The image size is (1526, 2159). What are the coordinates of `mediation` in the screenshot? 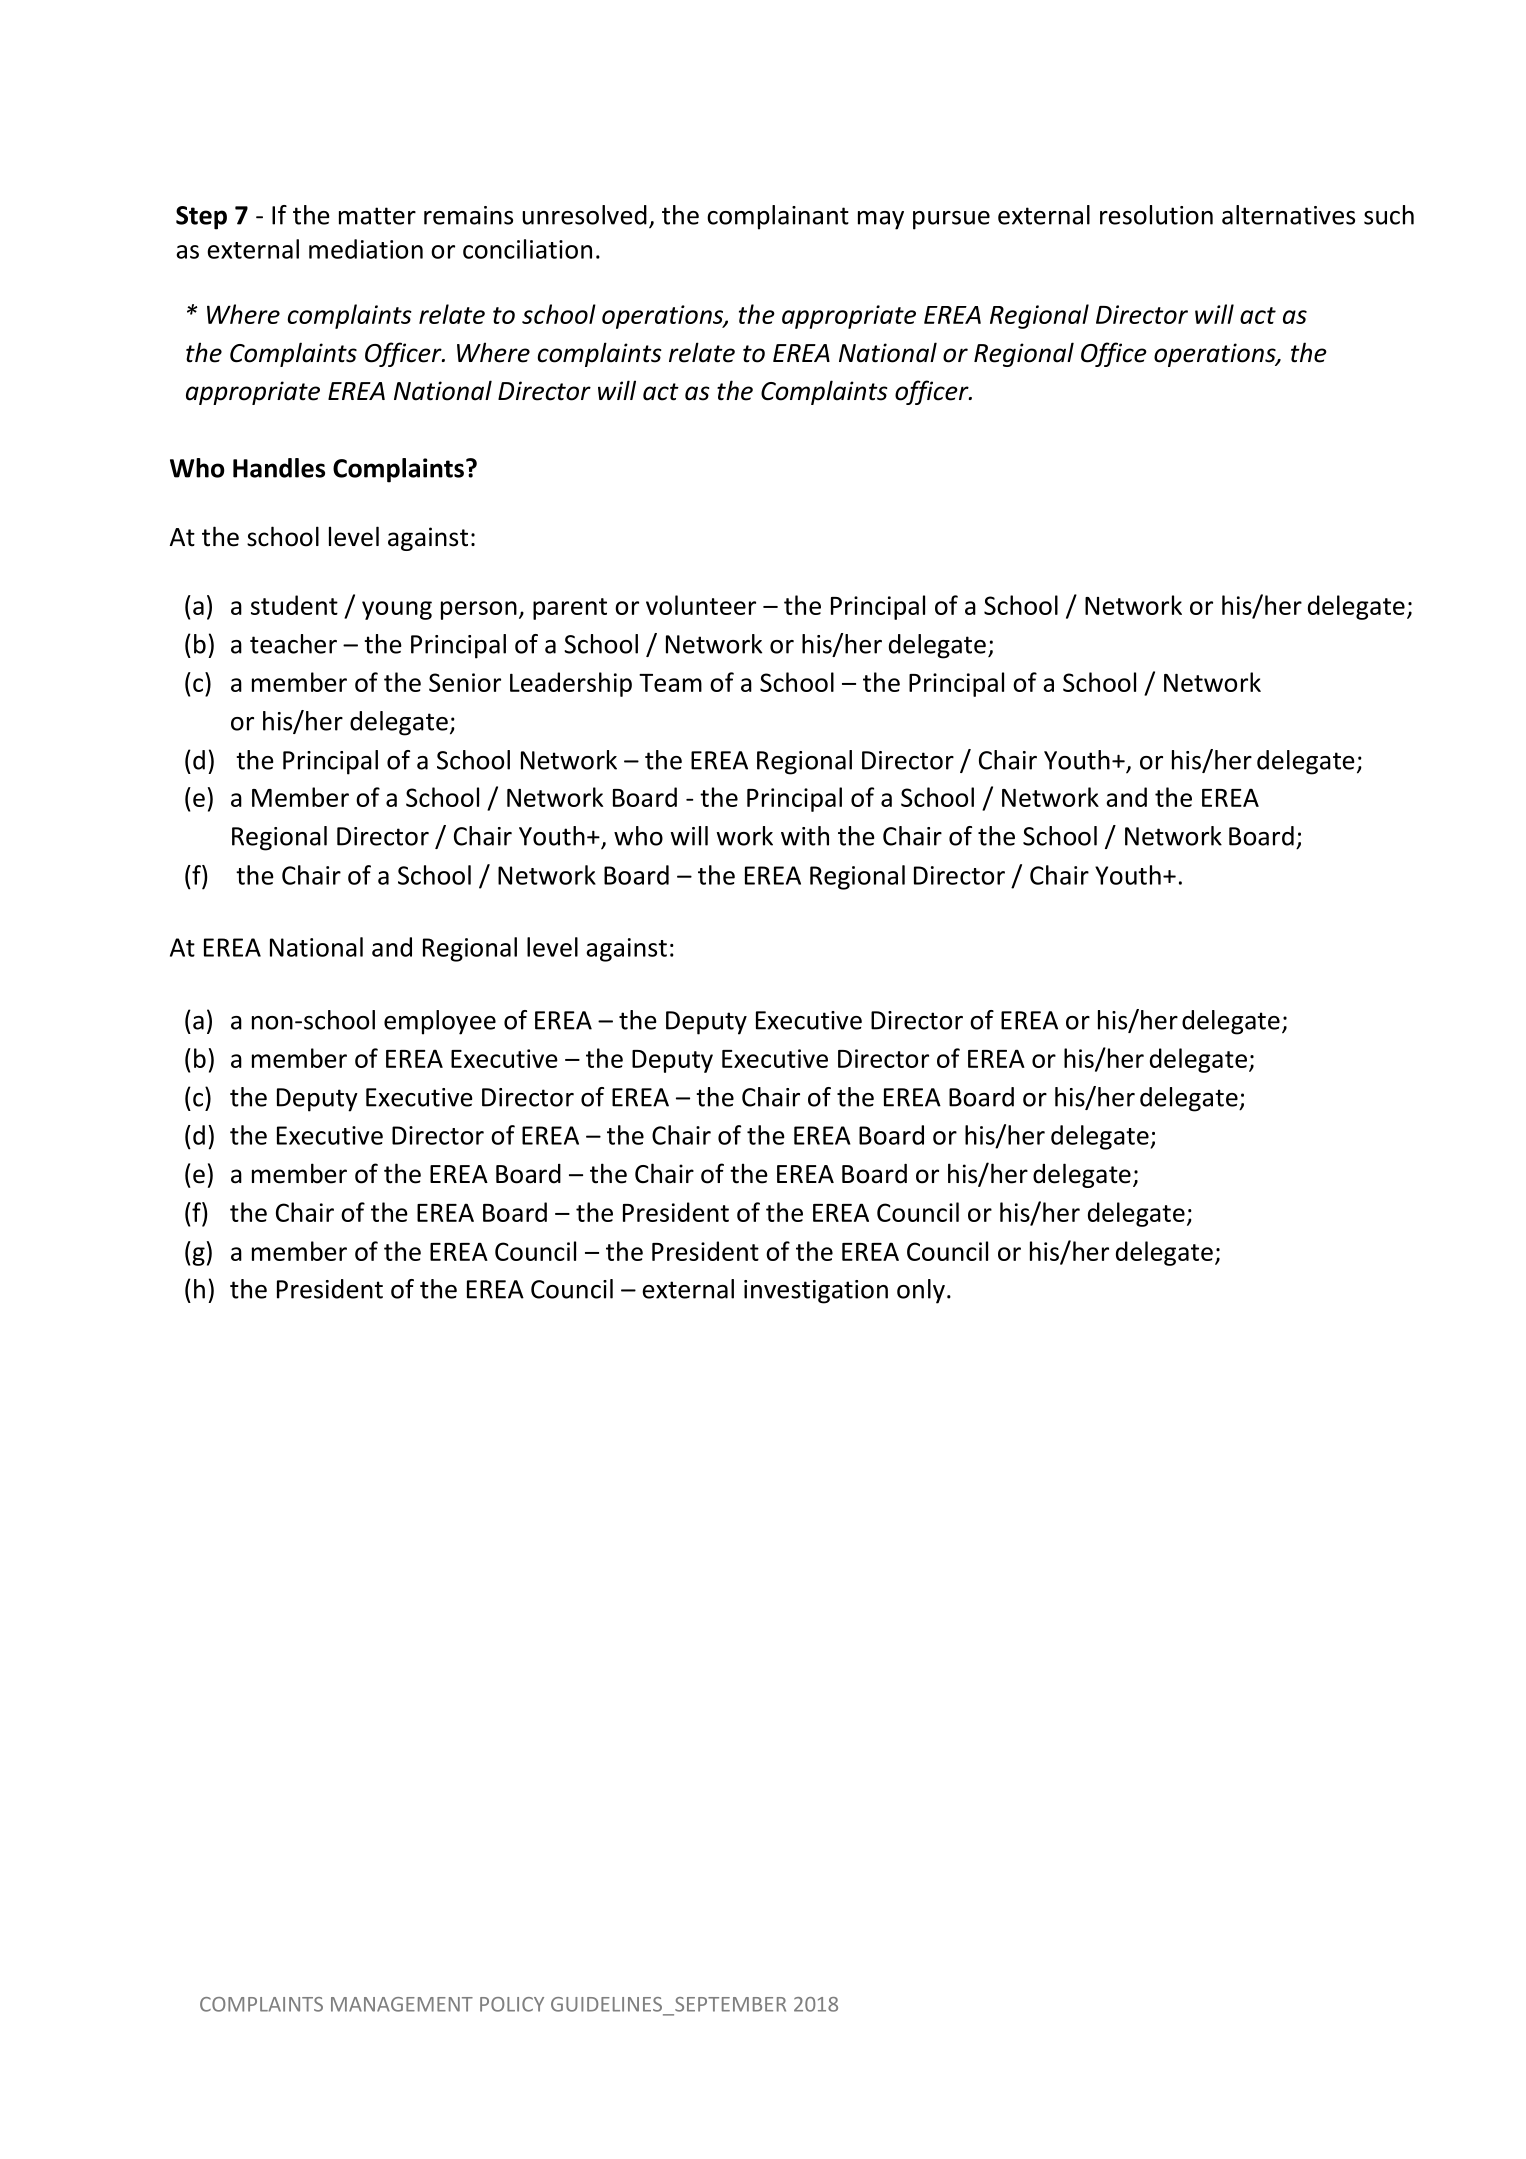 It's located at (366, 249).
